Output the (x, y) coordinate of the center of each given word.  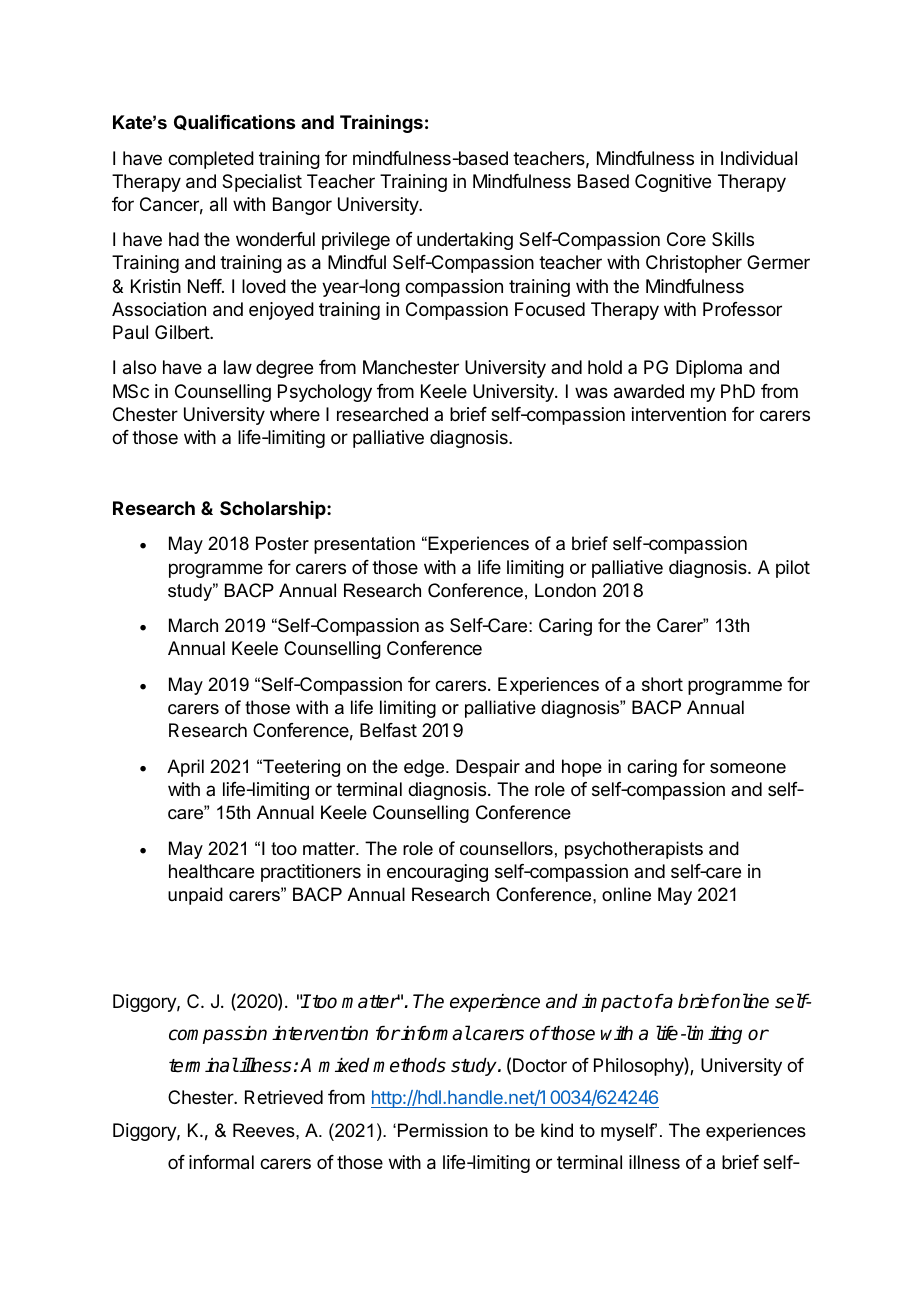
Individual (759, 158)
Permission (443, 1130)
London (565, 590)
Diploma (709, 369)
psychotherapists (634, 850)
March (193, 625)
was (591, 393)
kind (557, 1130)
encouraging (437, 873)
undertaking (465, 241)
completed (211, 160)
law (238, 367)
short (662, 684)
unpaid (195, 896)
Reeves (265, 1130)
